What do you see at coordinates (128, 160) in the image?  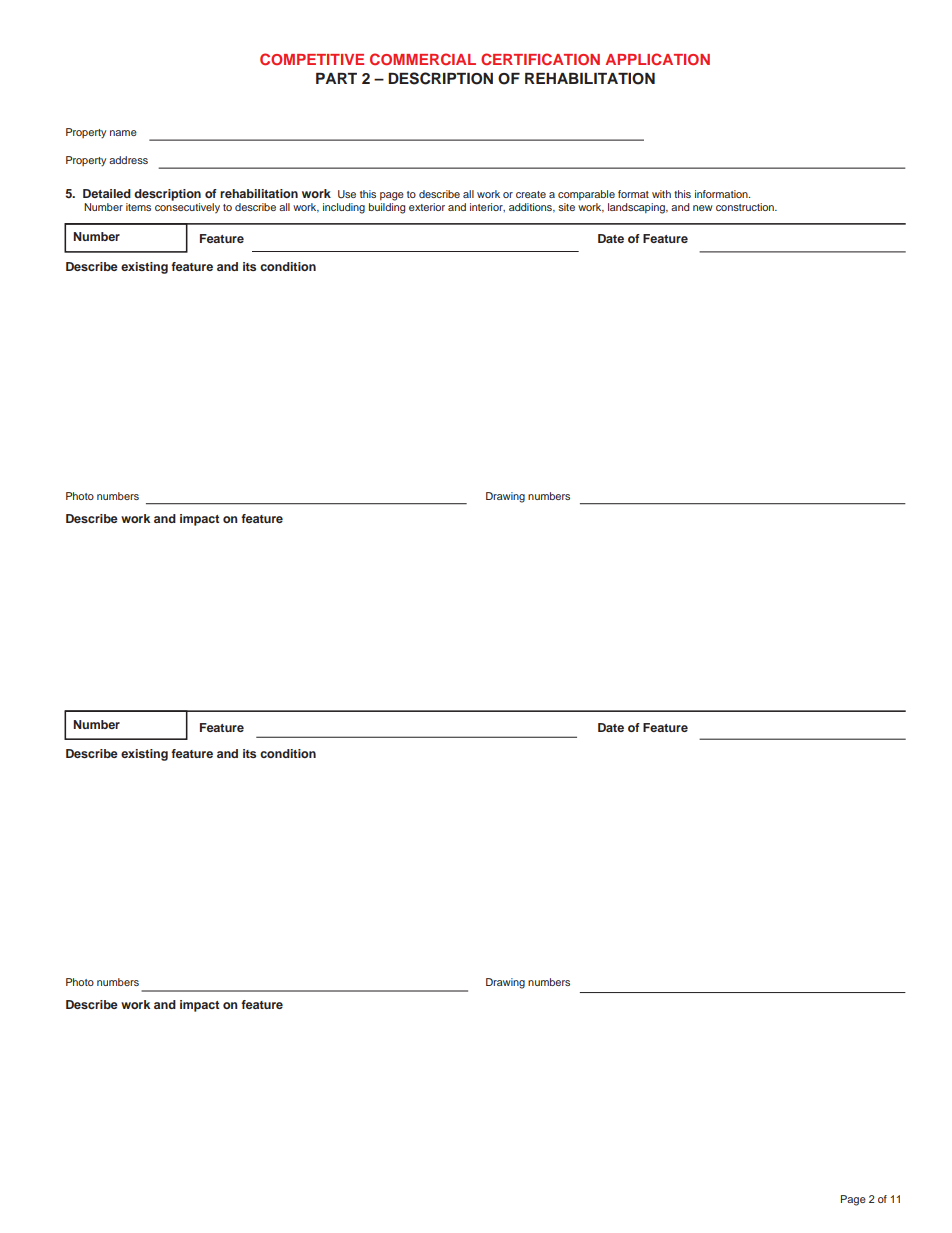 I see `address` at bounding box center [128, 160].
